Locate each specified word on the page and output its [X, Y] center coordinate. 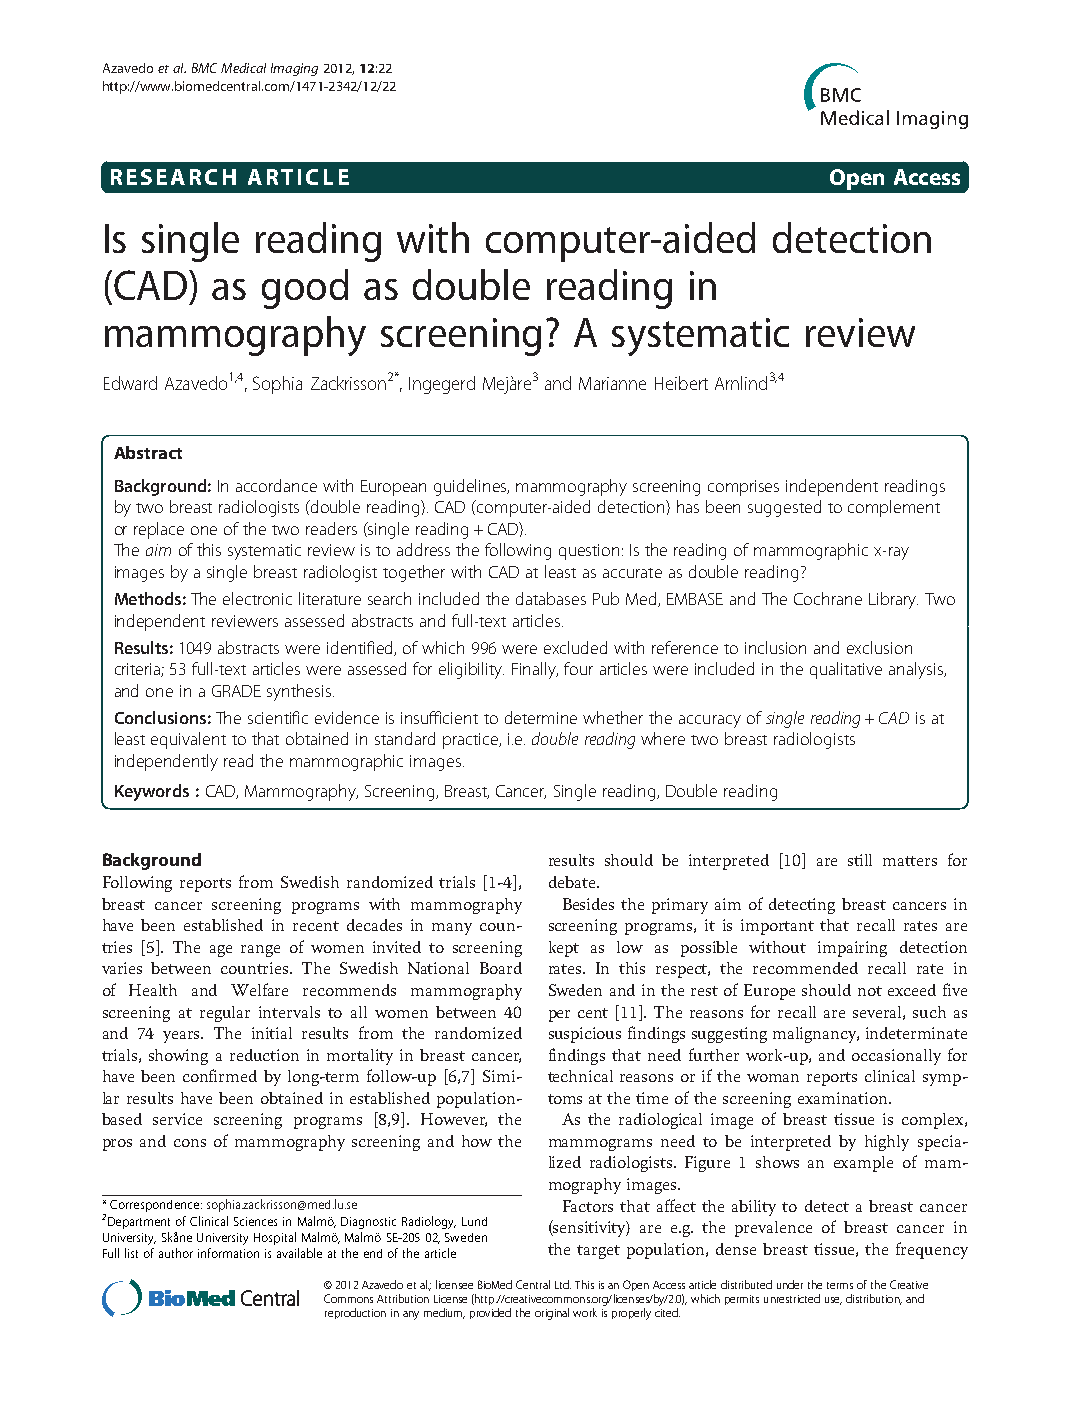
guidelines [471, 487]
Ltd [563, 1284]
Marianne [612, 383]
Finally [535, 670]
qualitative [846, 670]
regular [225, 1014]
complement [894, 508]
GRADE [236, 691]
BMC [204, 68]
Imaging [294, 69]
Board [501, 968]
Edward [130, 383]
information [228, 1253]
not [870, 991]
